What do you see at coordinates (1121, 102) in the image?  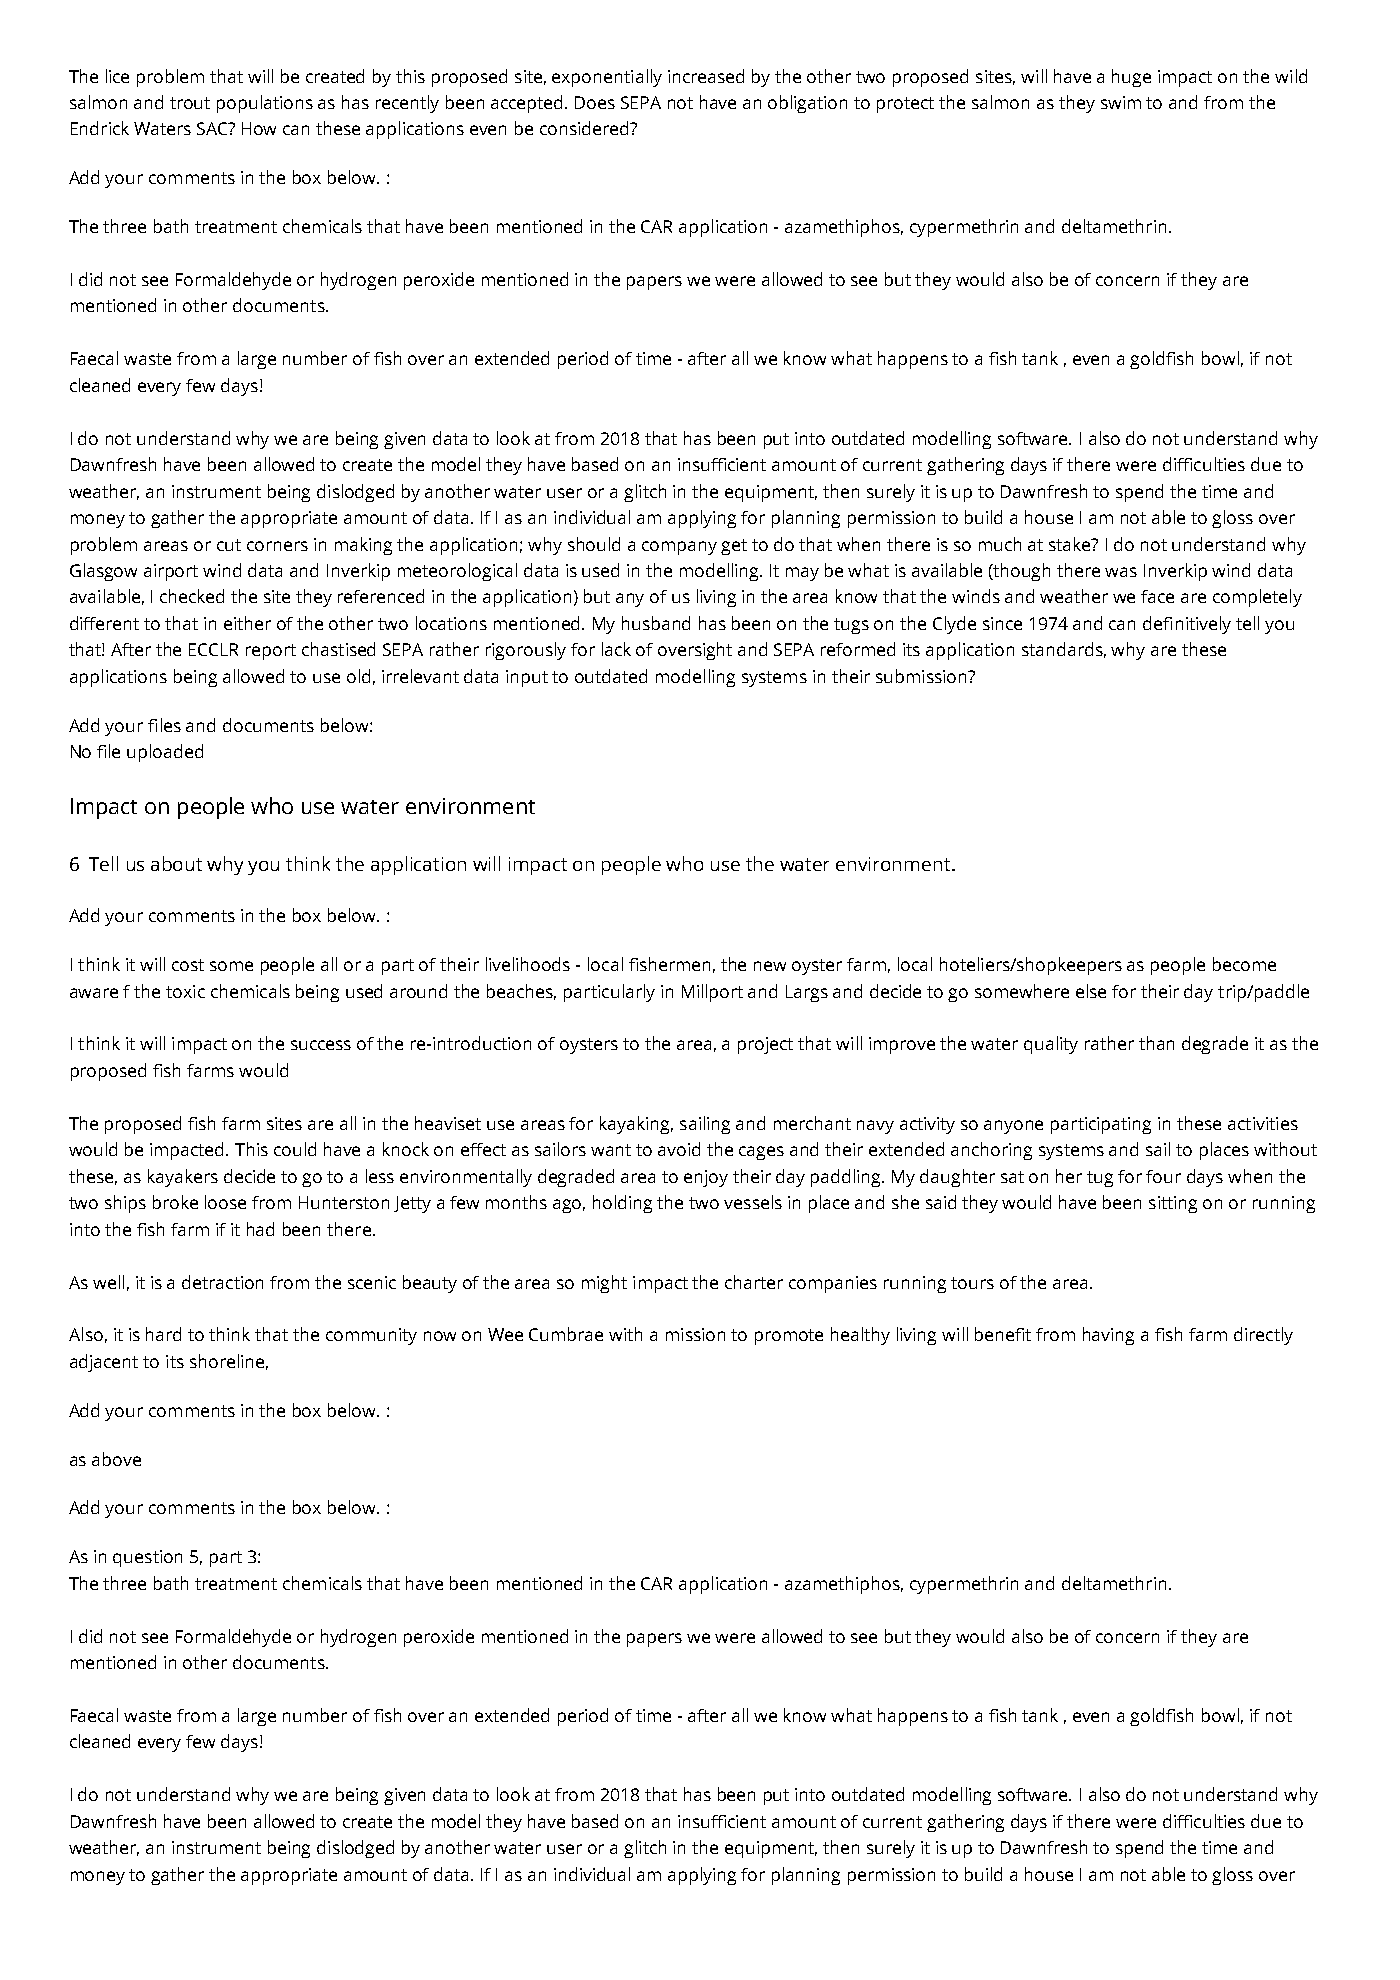 I see `swim` at bounding box center [1121, 102].
